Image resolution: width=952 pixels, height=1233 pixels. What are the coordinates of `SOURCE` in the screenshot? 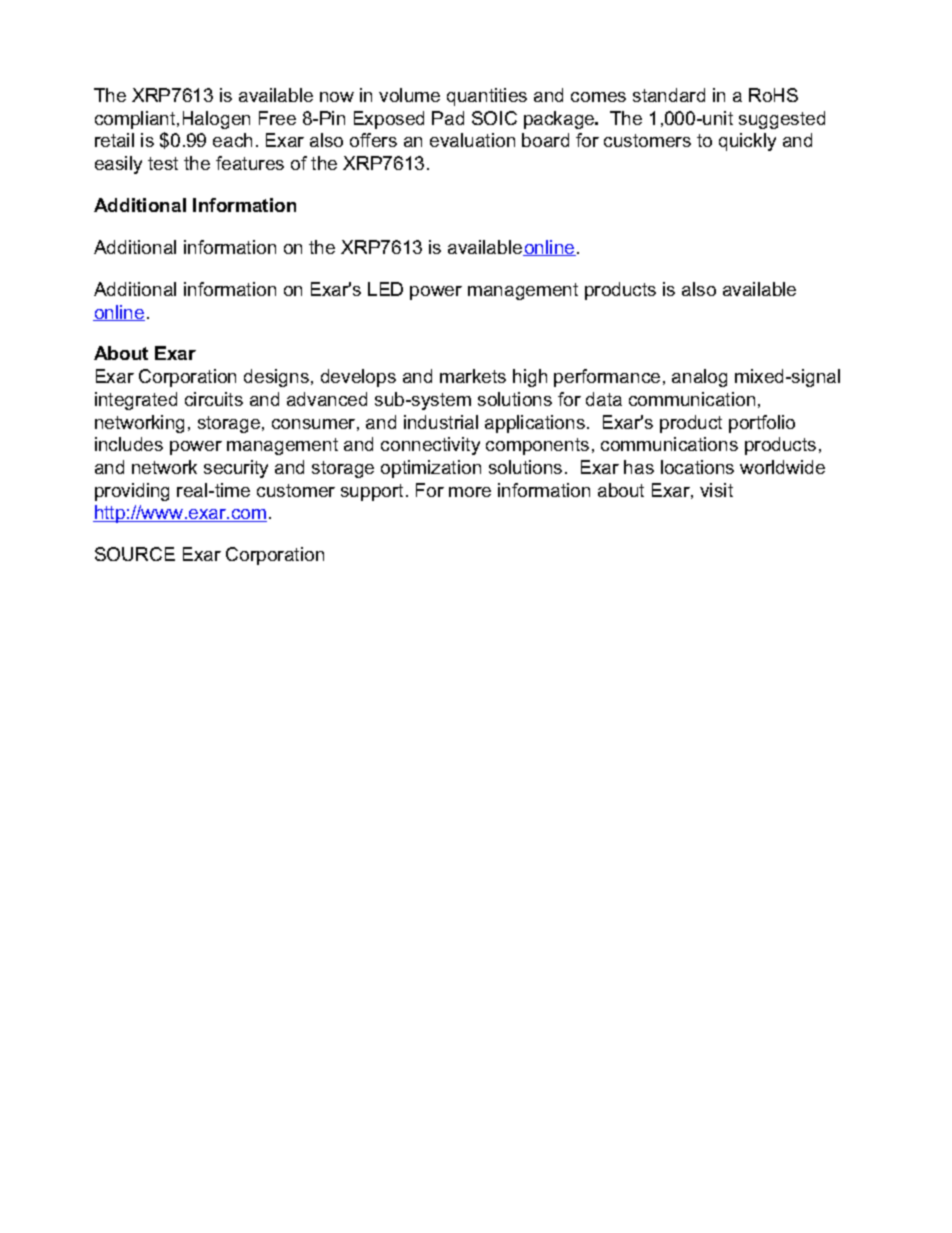 It's located at (135, 554).
